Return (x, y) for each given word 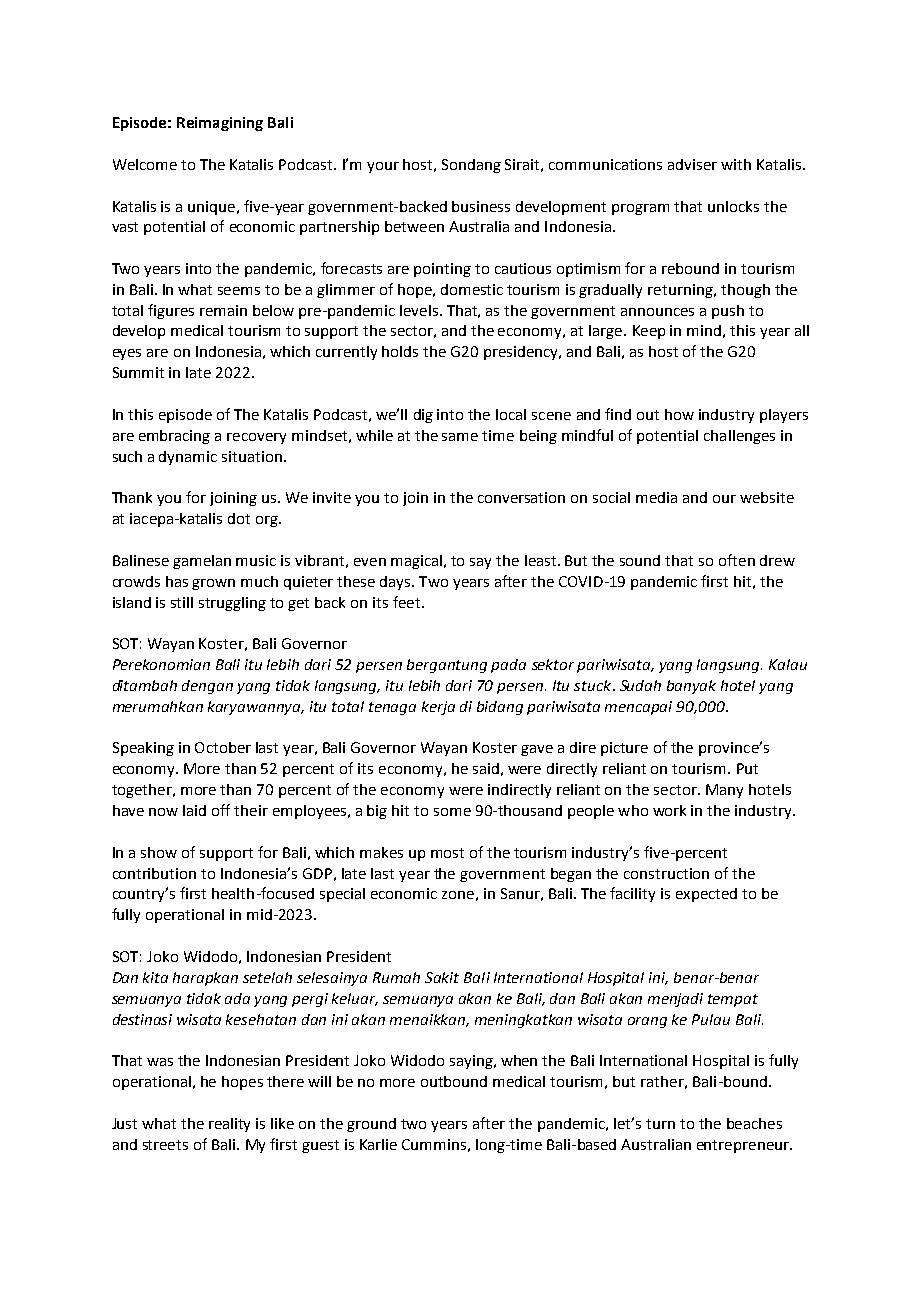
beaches (754, 1123)
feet (408, 602)
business (481, 206)
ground (371, 1125)
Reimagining (220, 124)
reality (229, 1125)
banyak (691, 687)
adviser (692, 164)
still (182, 602)
